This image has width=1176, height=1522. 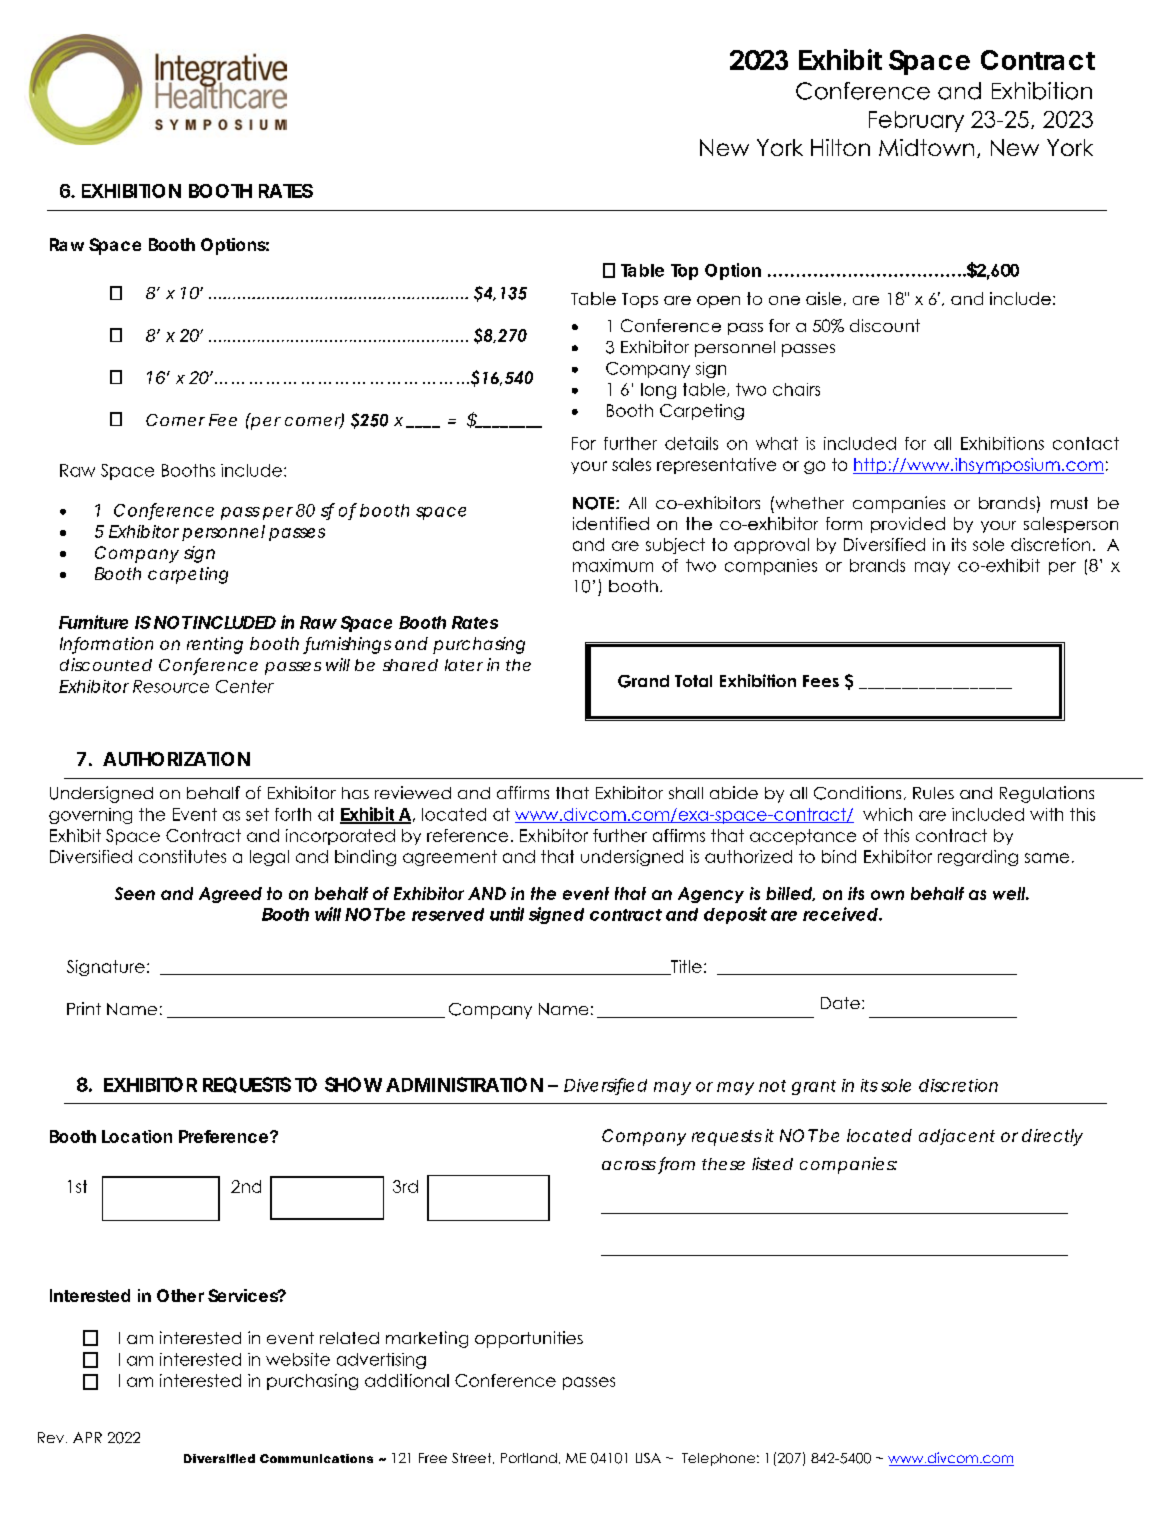 What do you see at coordinates (686, 793) in the image?
I see `shall` at bounding box center [686, 793].
